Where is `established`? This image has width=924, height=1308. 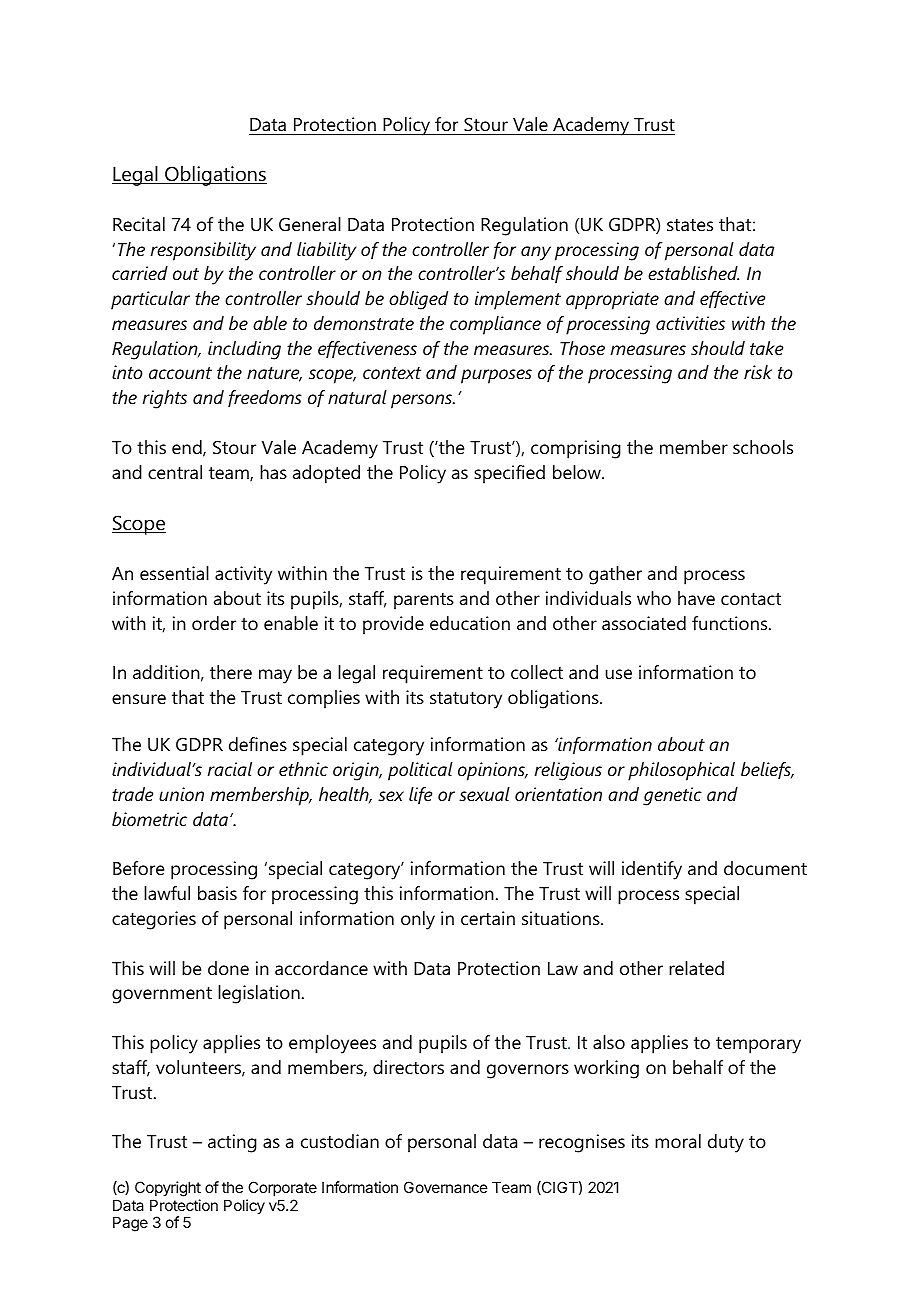 established is located at coordinates (693, 273).
